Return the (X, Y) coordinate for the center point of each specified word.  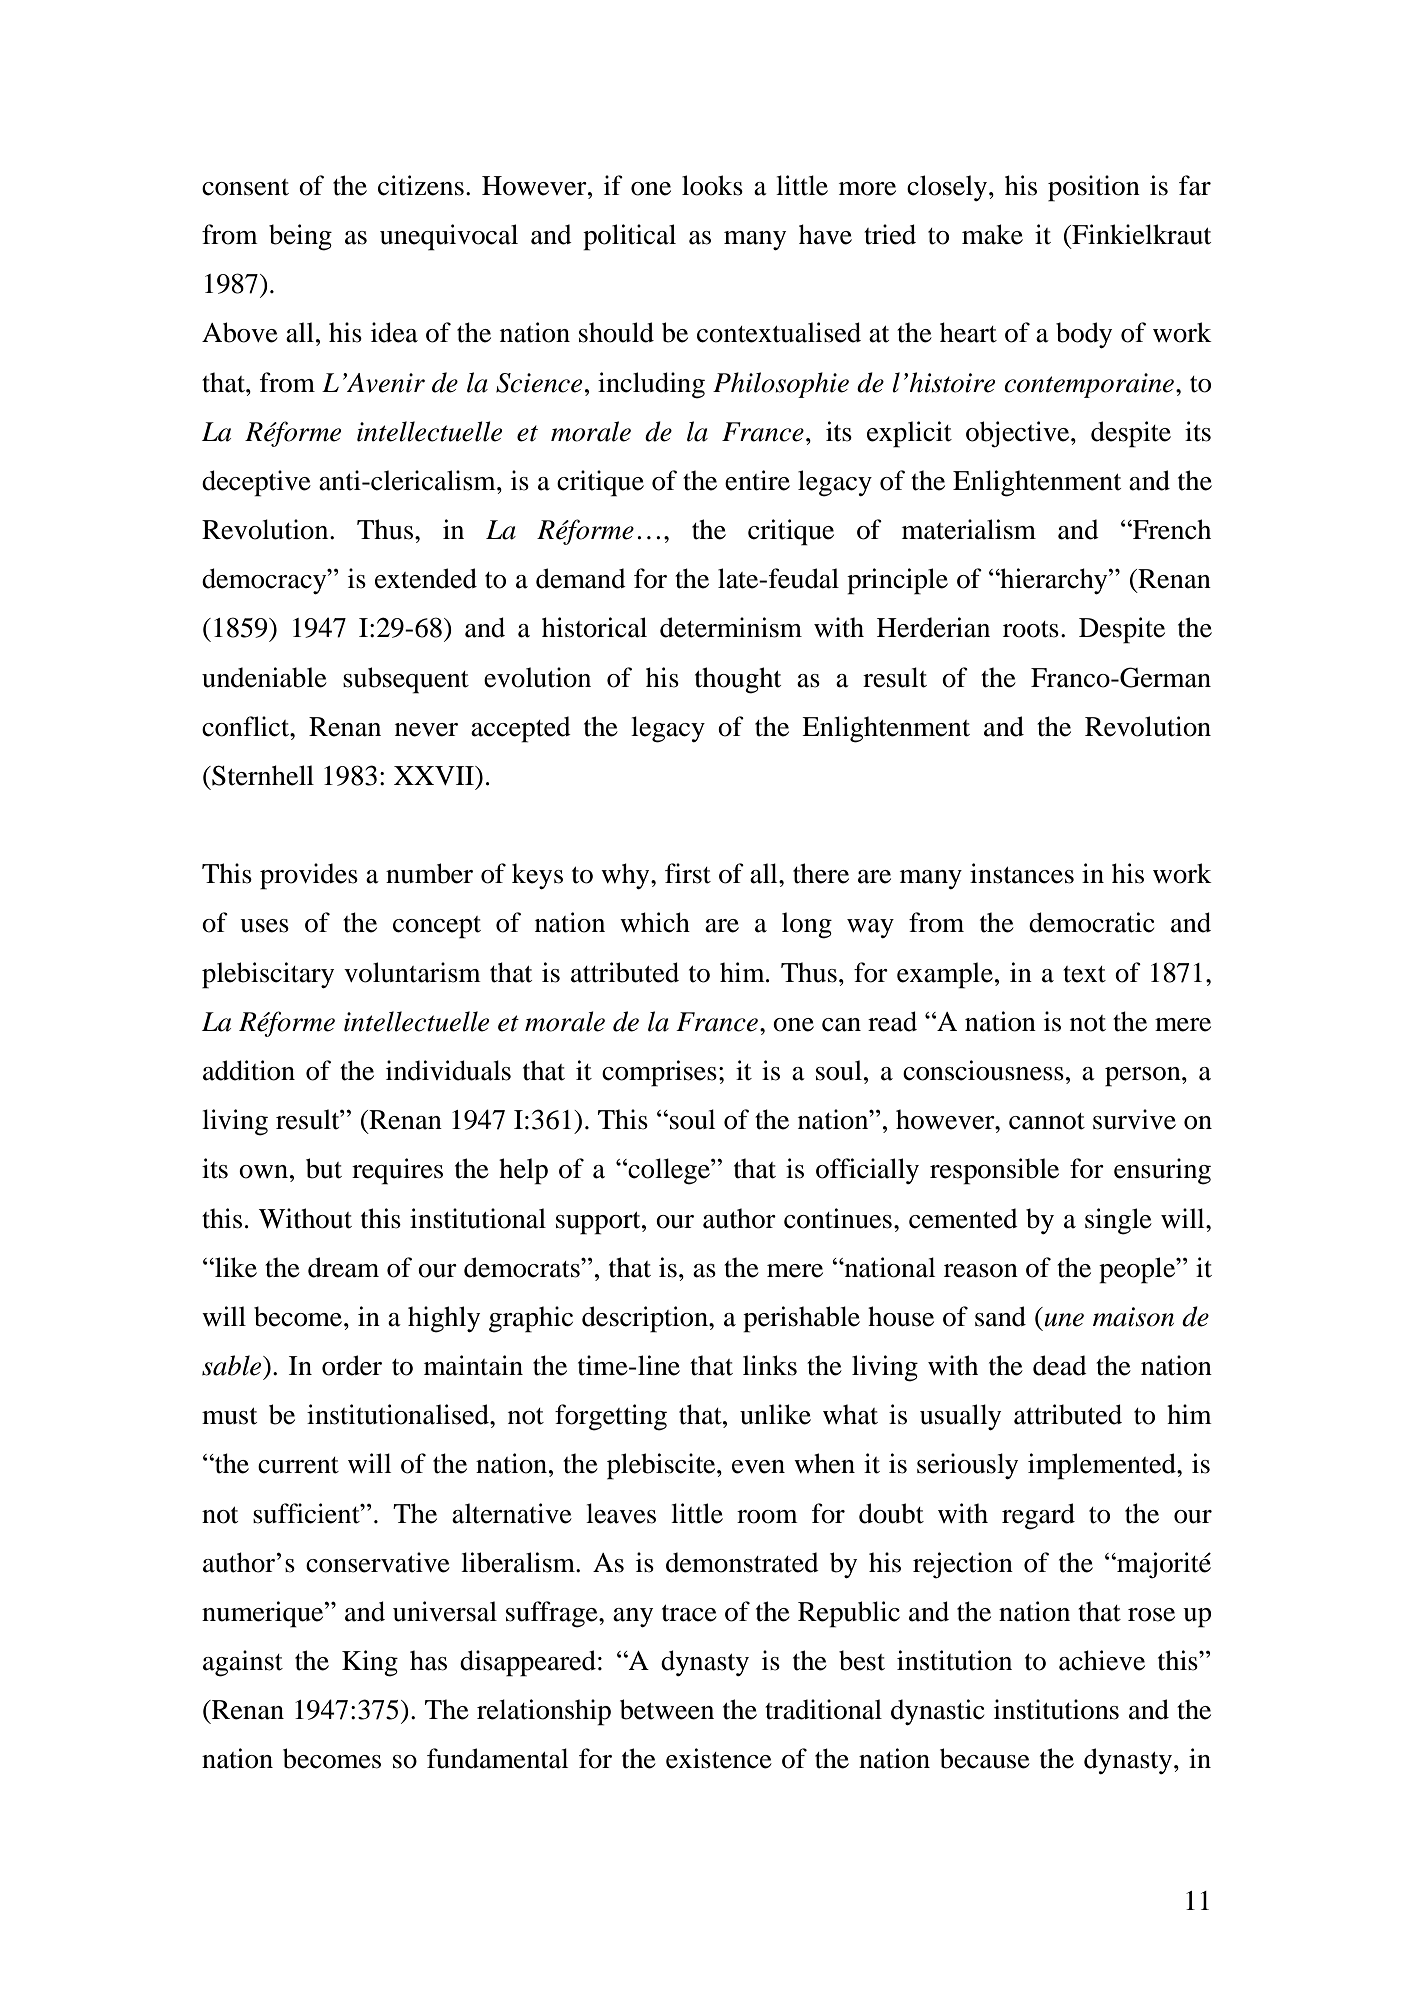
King (370, 1663)
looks (712, 185)
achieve (1102, 1660)
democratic (1091, 922)
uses (264, 926)
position (1094, 188)
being (300, 237)
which (655, 922)
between (667, 1709)
